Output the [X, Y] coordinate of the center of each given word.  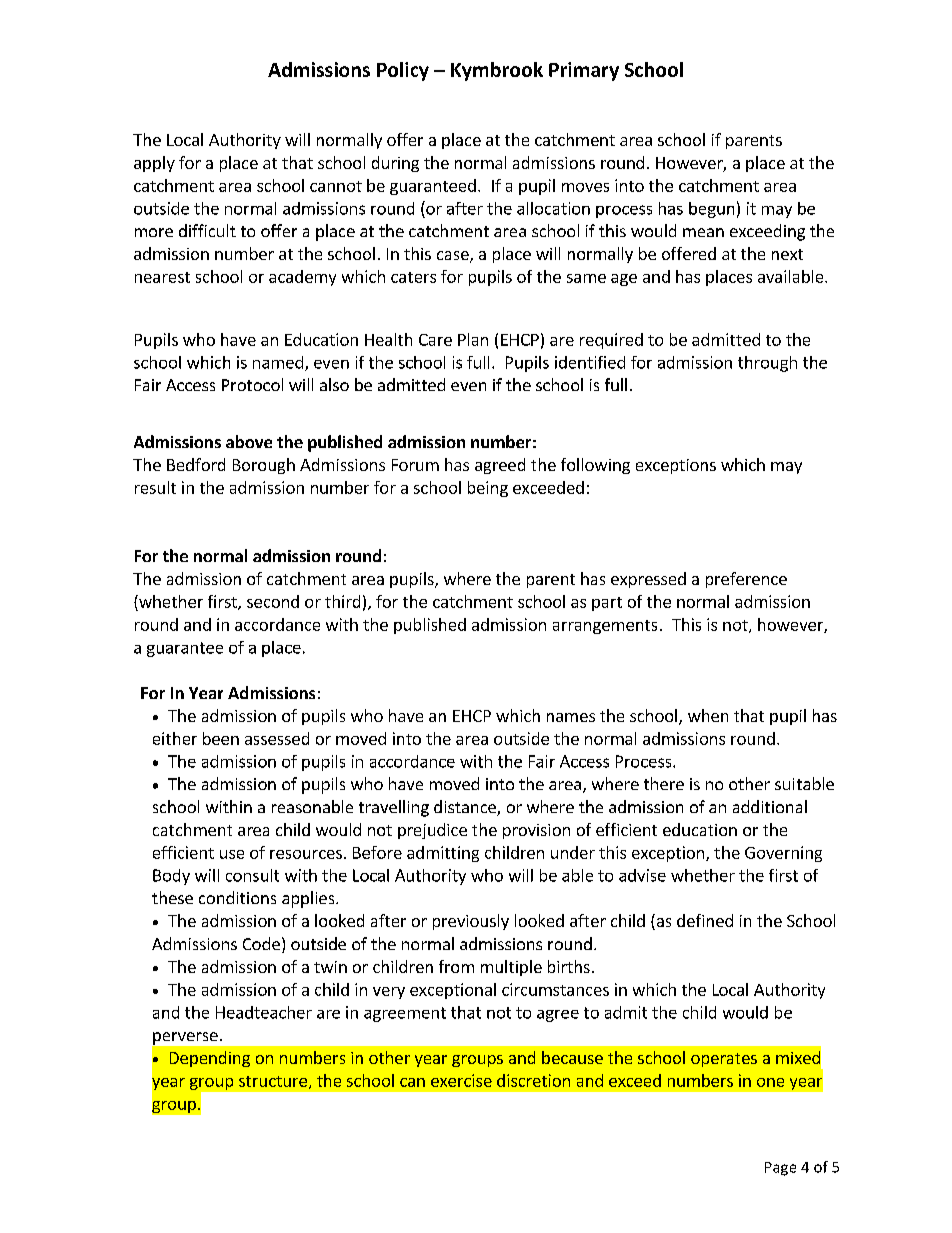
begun [711, 210]
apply [154, 164]
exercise [461, 1080]
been [221, 738]
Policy [403, 71]
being [488, 489]
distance [466, 808]
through [767, 364]
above [249, 441]
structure [273, 1081]
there [664, 783]
